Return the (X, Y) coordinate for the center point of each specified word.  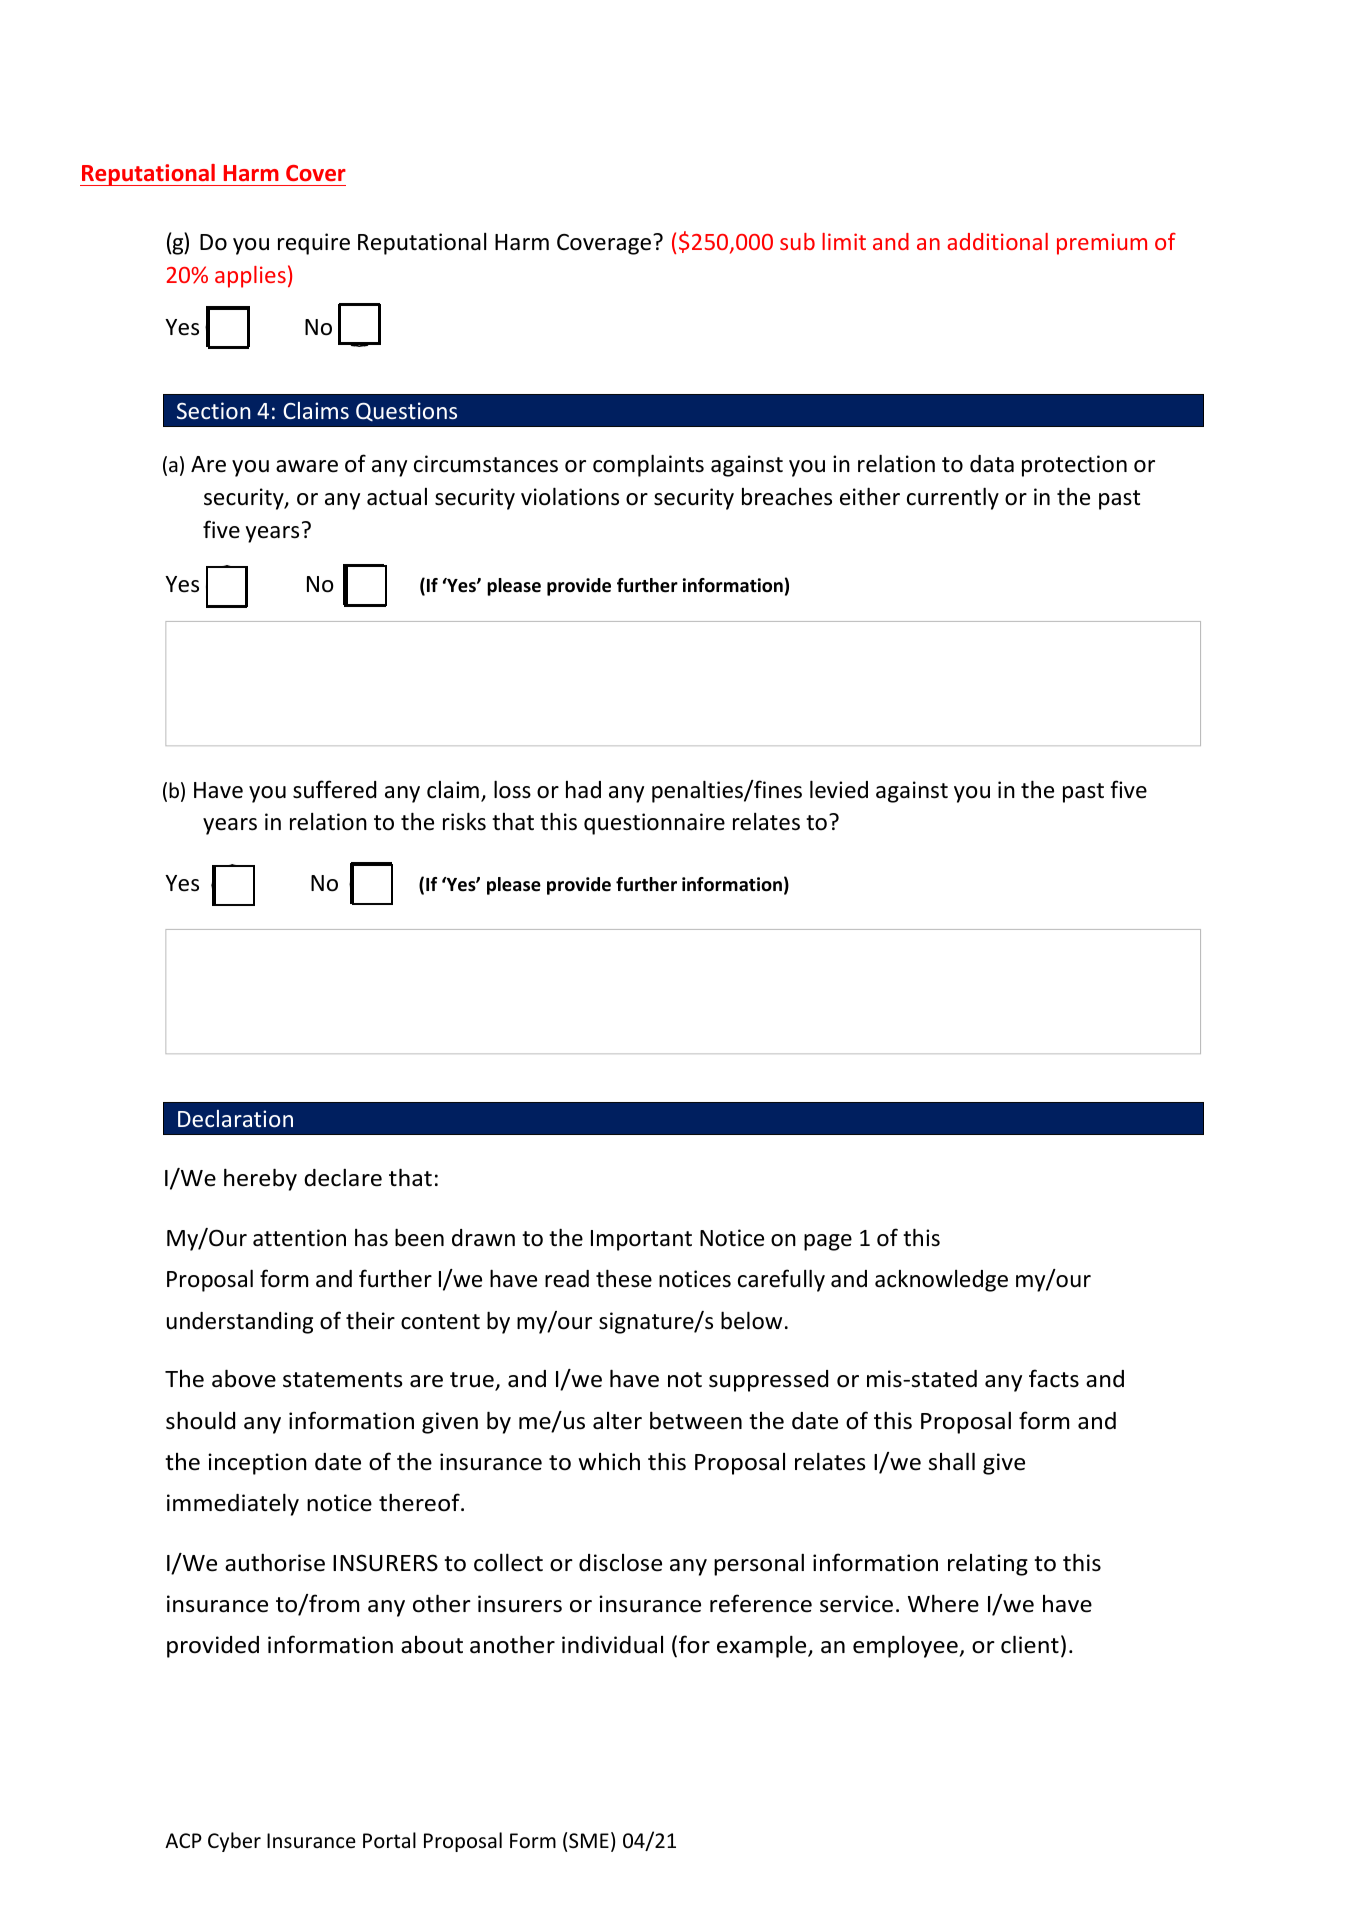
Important (641, 1240)
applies (250, 277)
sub (797, 241)
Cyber (234, 1842)
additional (997, 241)
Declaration (235, 1118)
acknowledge (941, 1281)
